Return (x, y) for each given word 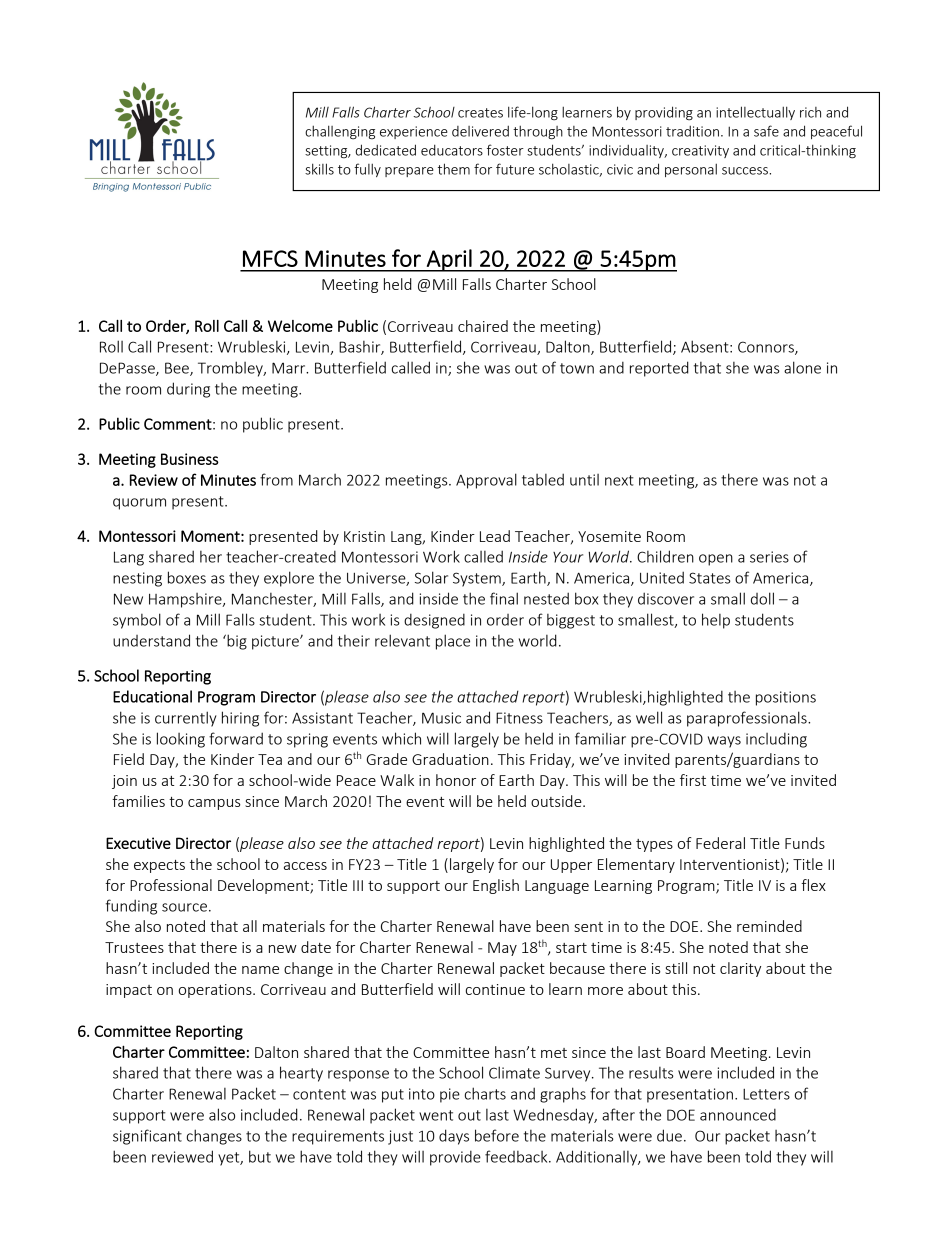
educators (452, 150)
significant (147, 1137)
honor (456, 780)
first (693, 780)
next (619, 480)
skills (319, 169)
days (454, 1137)
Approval (486, 481)
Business (190, 459)
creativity (700, 151)
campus (214, 804)
